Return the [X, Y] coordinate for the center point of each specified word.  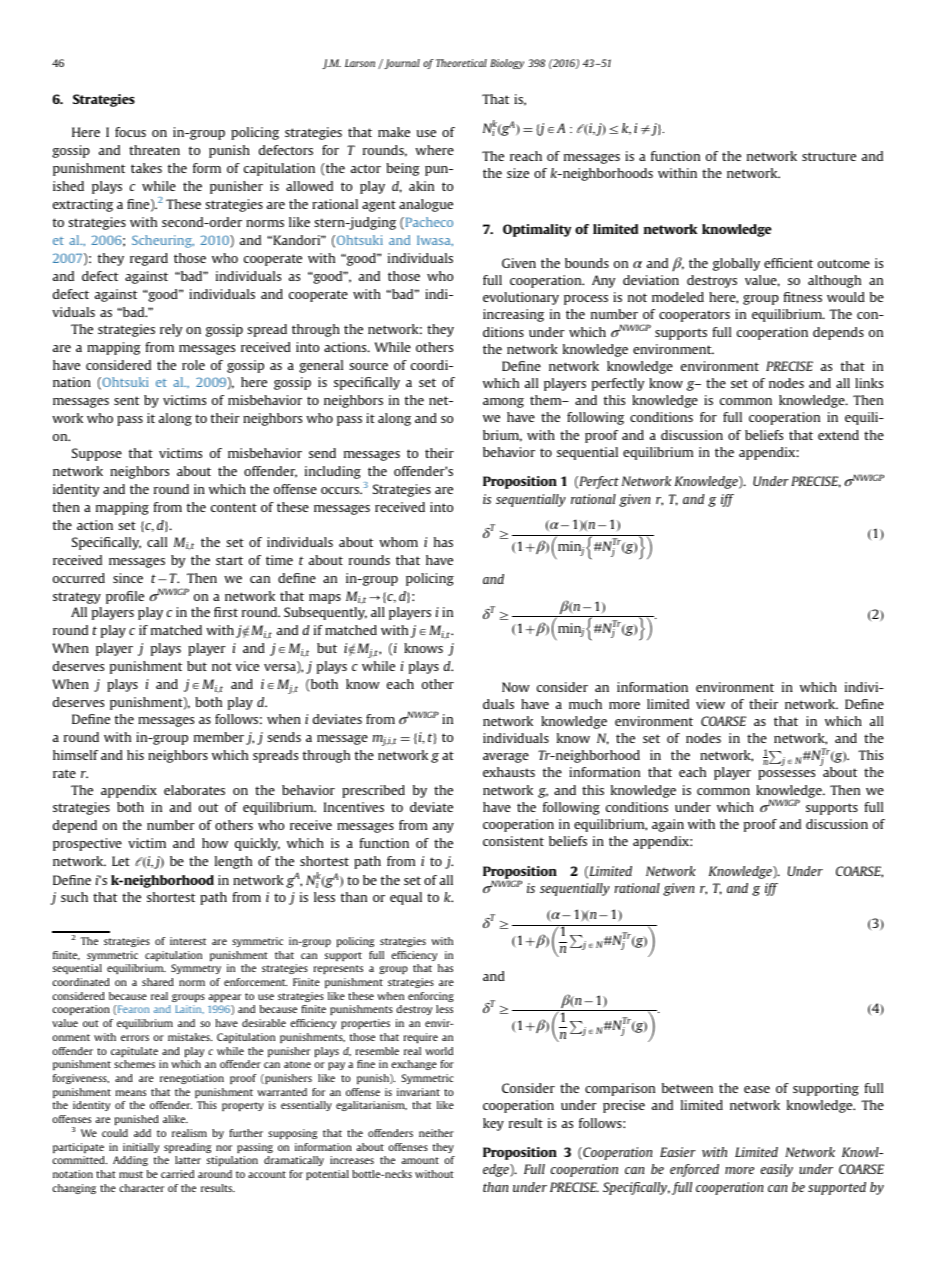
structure [829, 156]
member [219, 737]
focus [130, 132]
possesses [786, 775]
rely [171, 330]
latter [188, 1160]
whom [398, 542]
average [506, 758]
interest [188, 941]
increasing [513, 315]
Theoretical [461, 63]
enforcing [431, 997]
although [834, 281]
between [687, 1088]
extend [838, 435]
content [234, 507]
